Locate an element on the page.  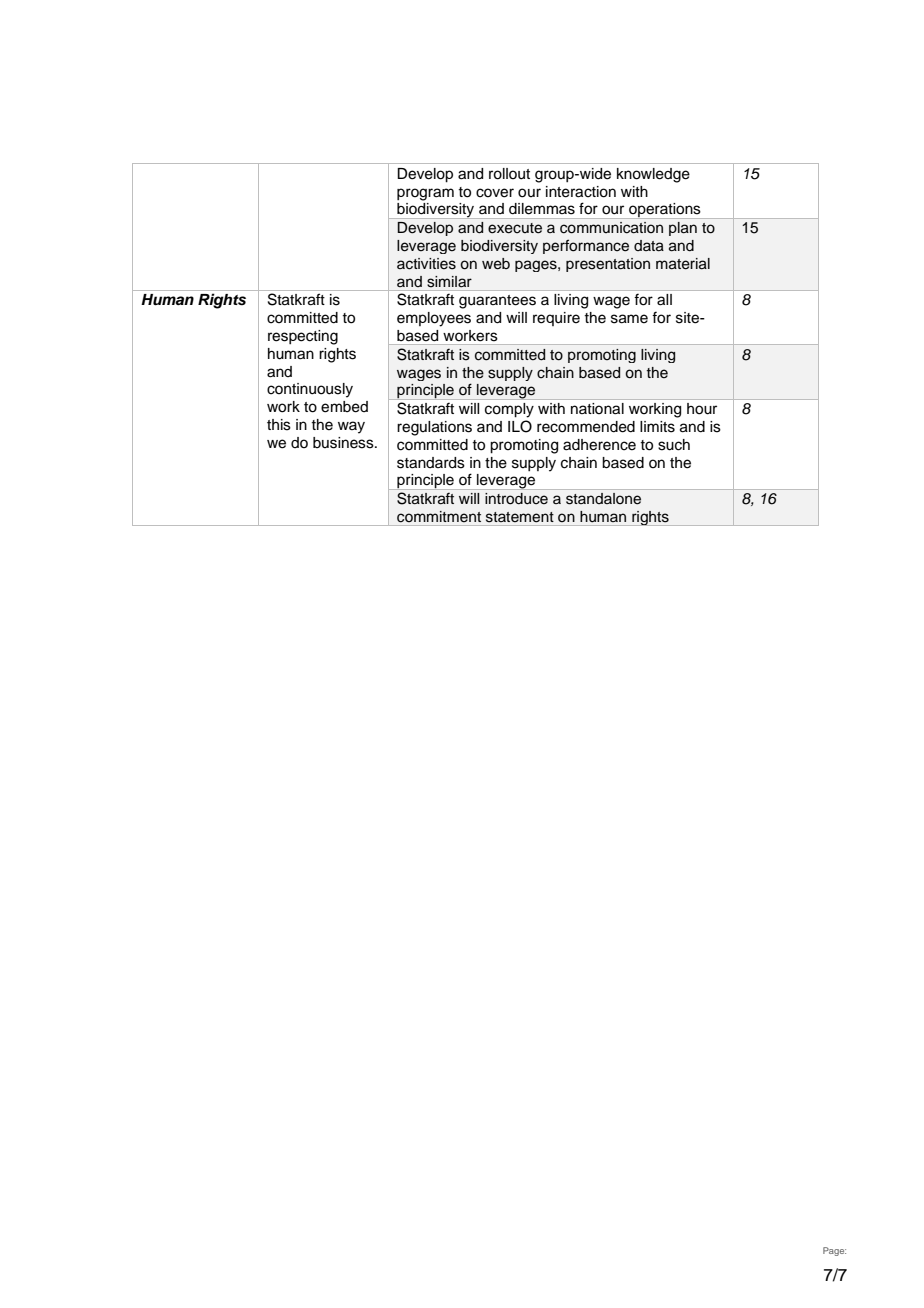
same is located at coordinates (629, 319).
